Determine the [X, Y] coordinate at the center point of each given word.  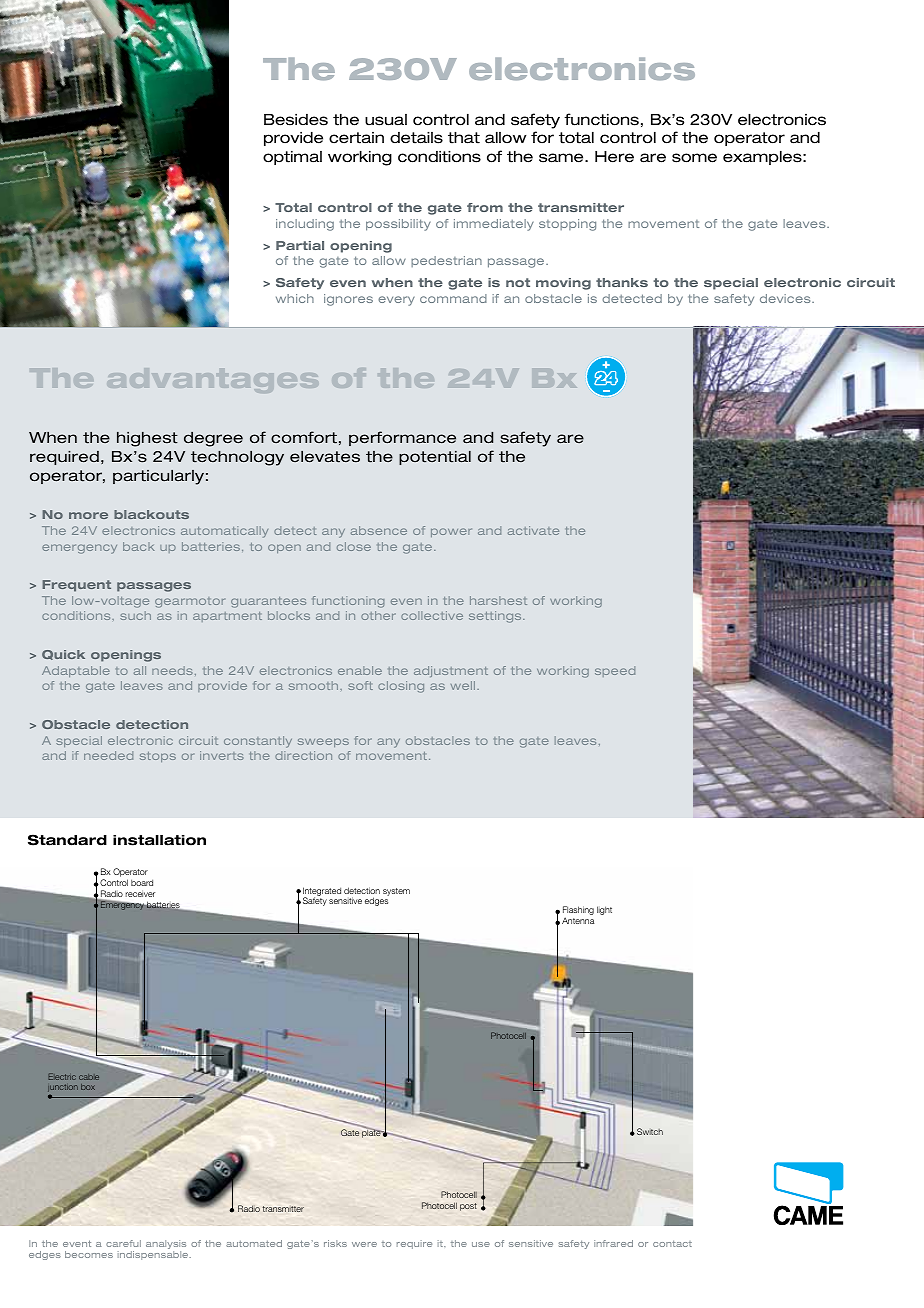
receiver [140, 893]
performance [402, 438]
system [396, 892]
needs [172, 670]
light [604, 910]
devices [786, 298]
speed [615, 671]
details [416, 138]
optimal [292, 158]
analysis [166, 1246]
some [694, 158]
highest [147, 439]
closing [401, 687]
